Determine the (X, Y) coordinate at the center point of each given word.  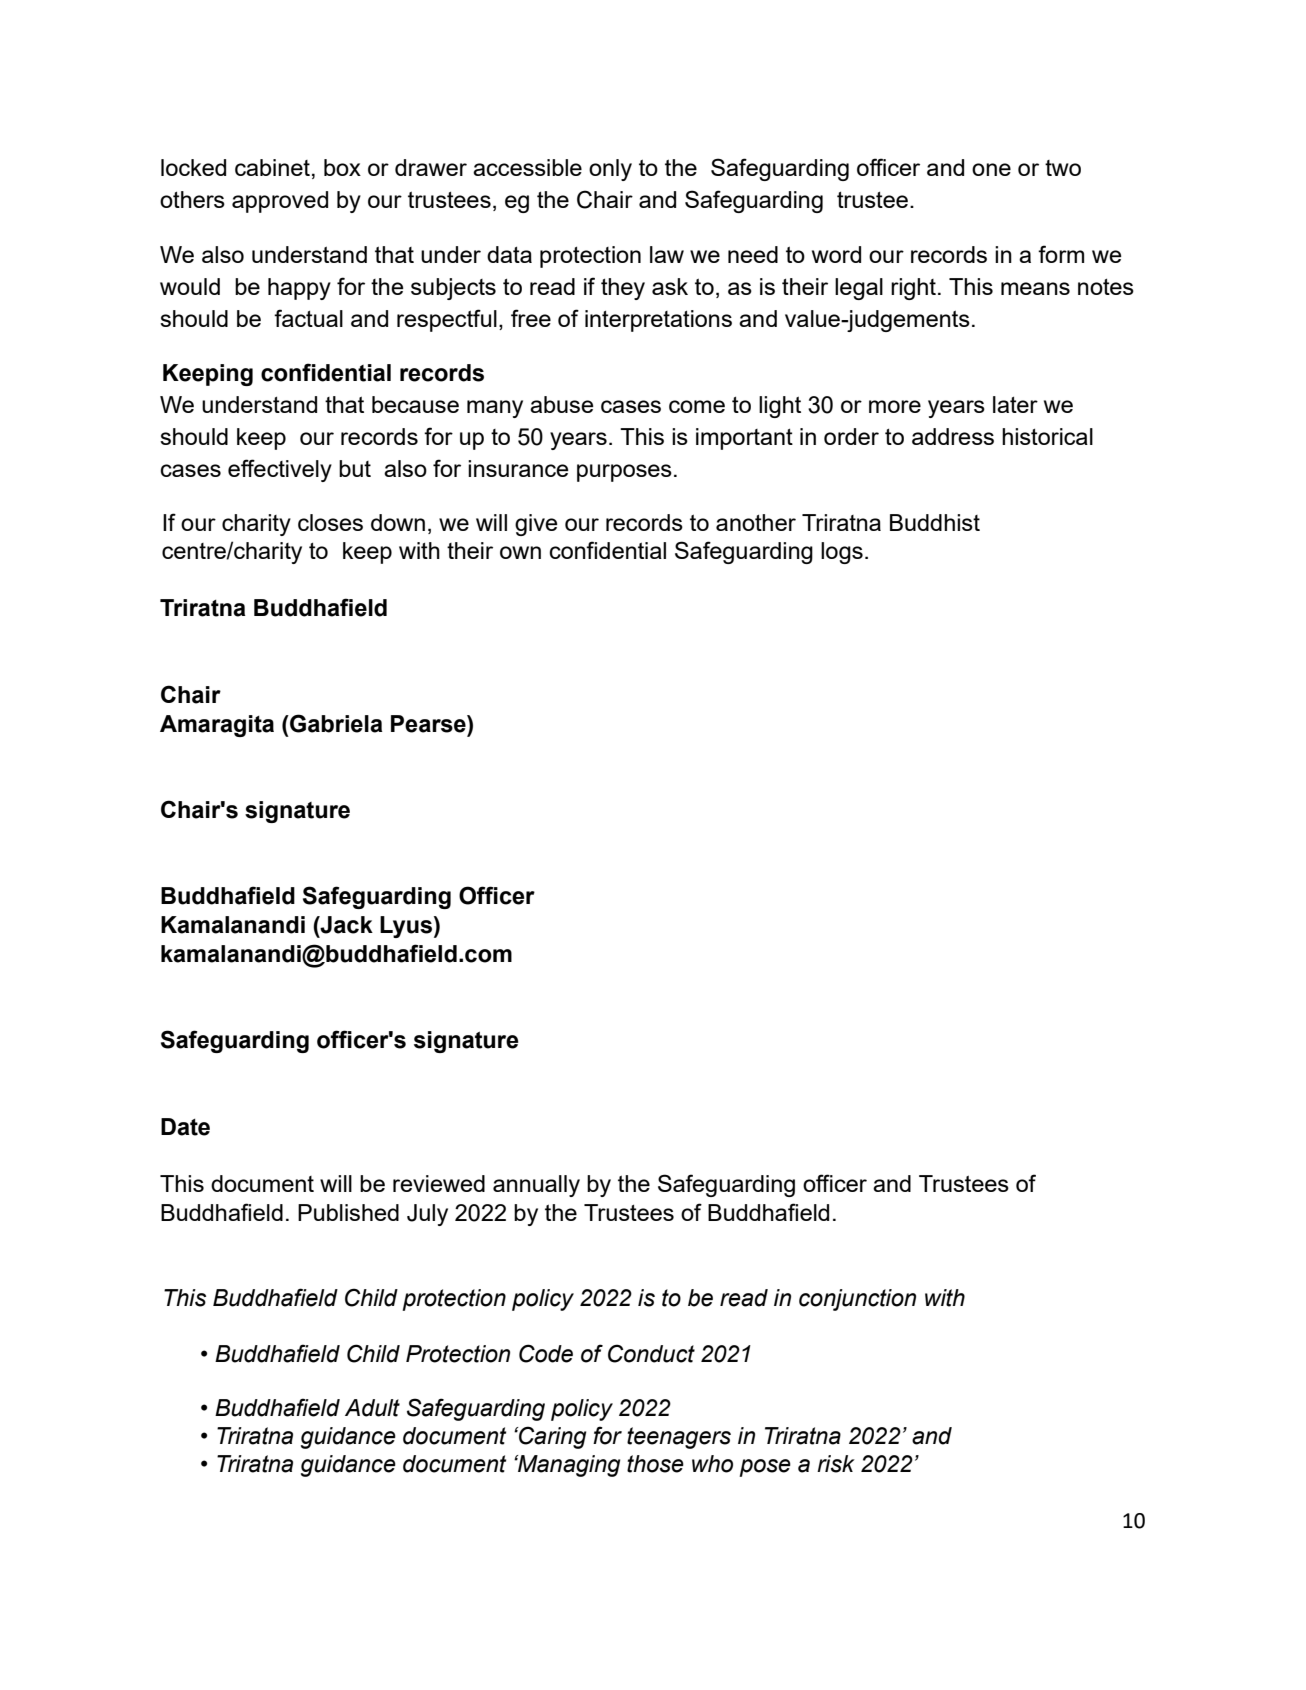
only (610, 170)
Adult (372, 1408)
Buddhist (935, 522)
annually (536, 1186)
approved (280, 202)
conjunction (857, 1300)
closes (330, 522)
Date (185, 1127)
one (991, 169)
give (536, 525)
